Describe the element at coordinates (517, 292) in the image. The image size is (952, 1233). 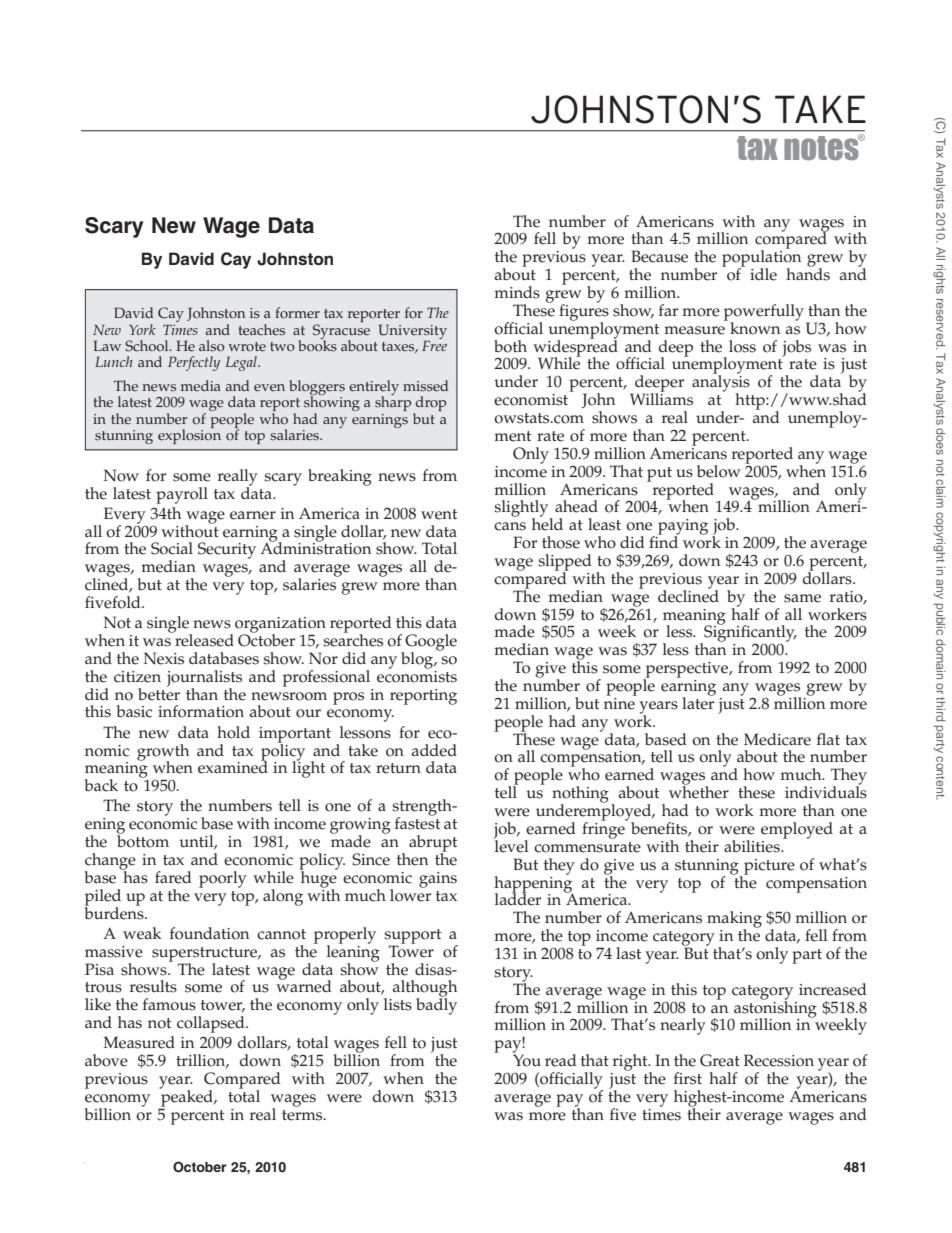
I see `minds` at that location.
